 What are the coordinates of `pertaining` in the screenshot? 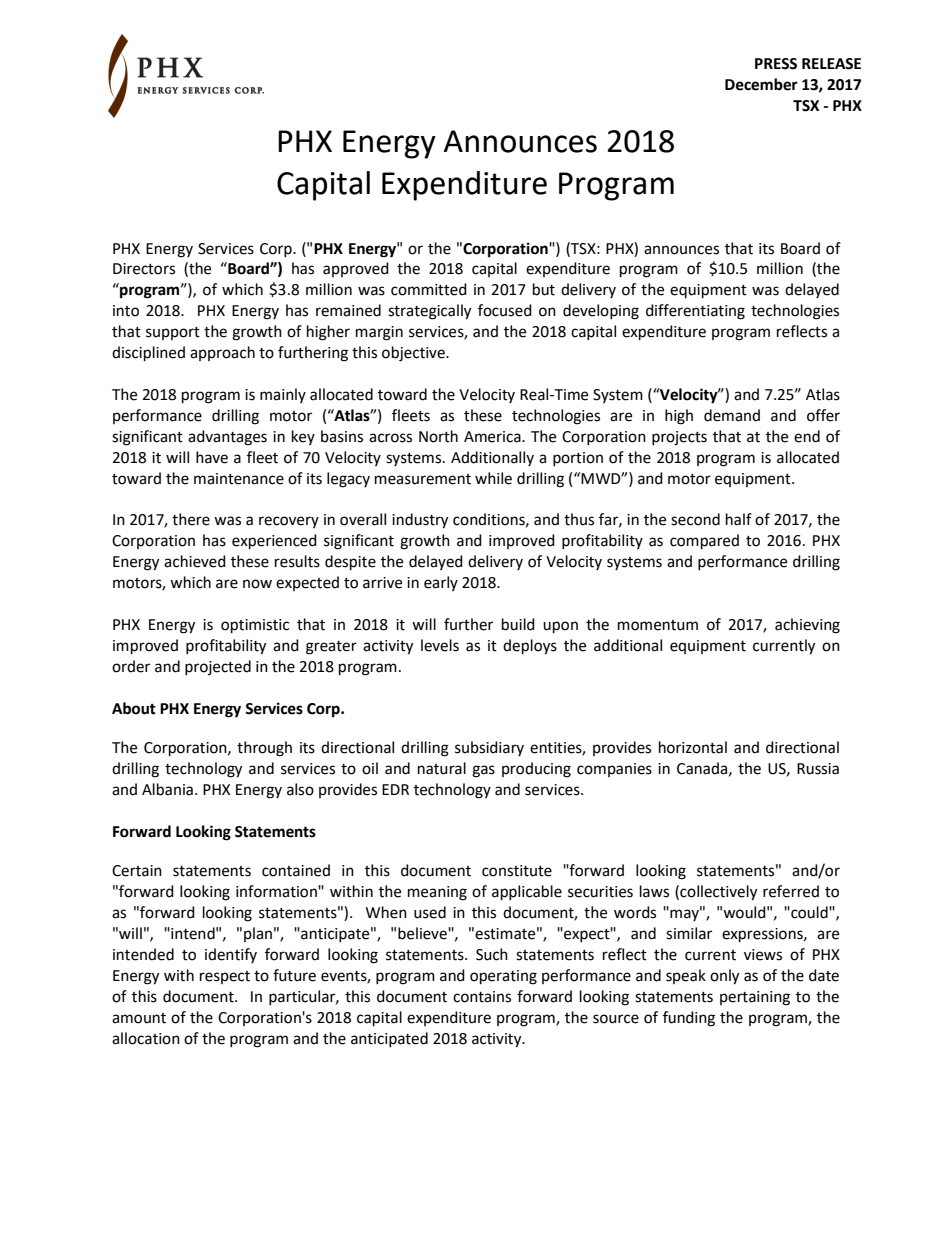 It's located at (755, 998).
